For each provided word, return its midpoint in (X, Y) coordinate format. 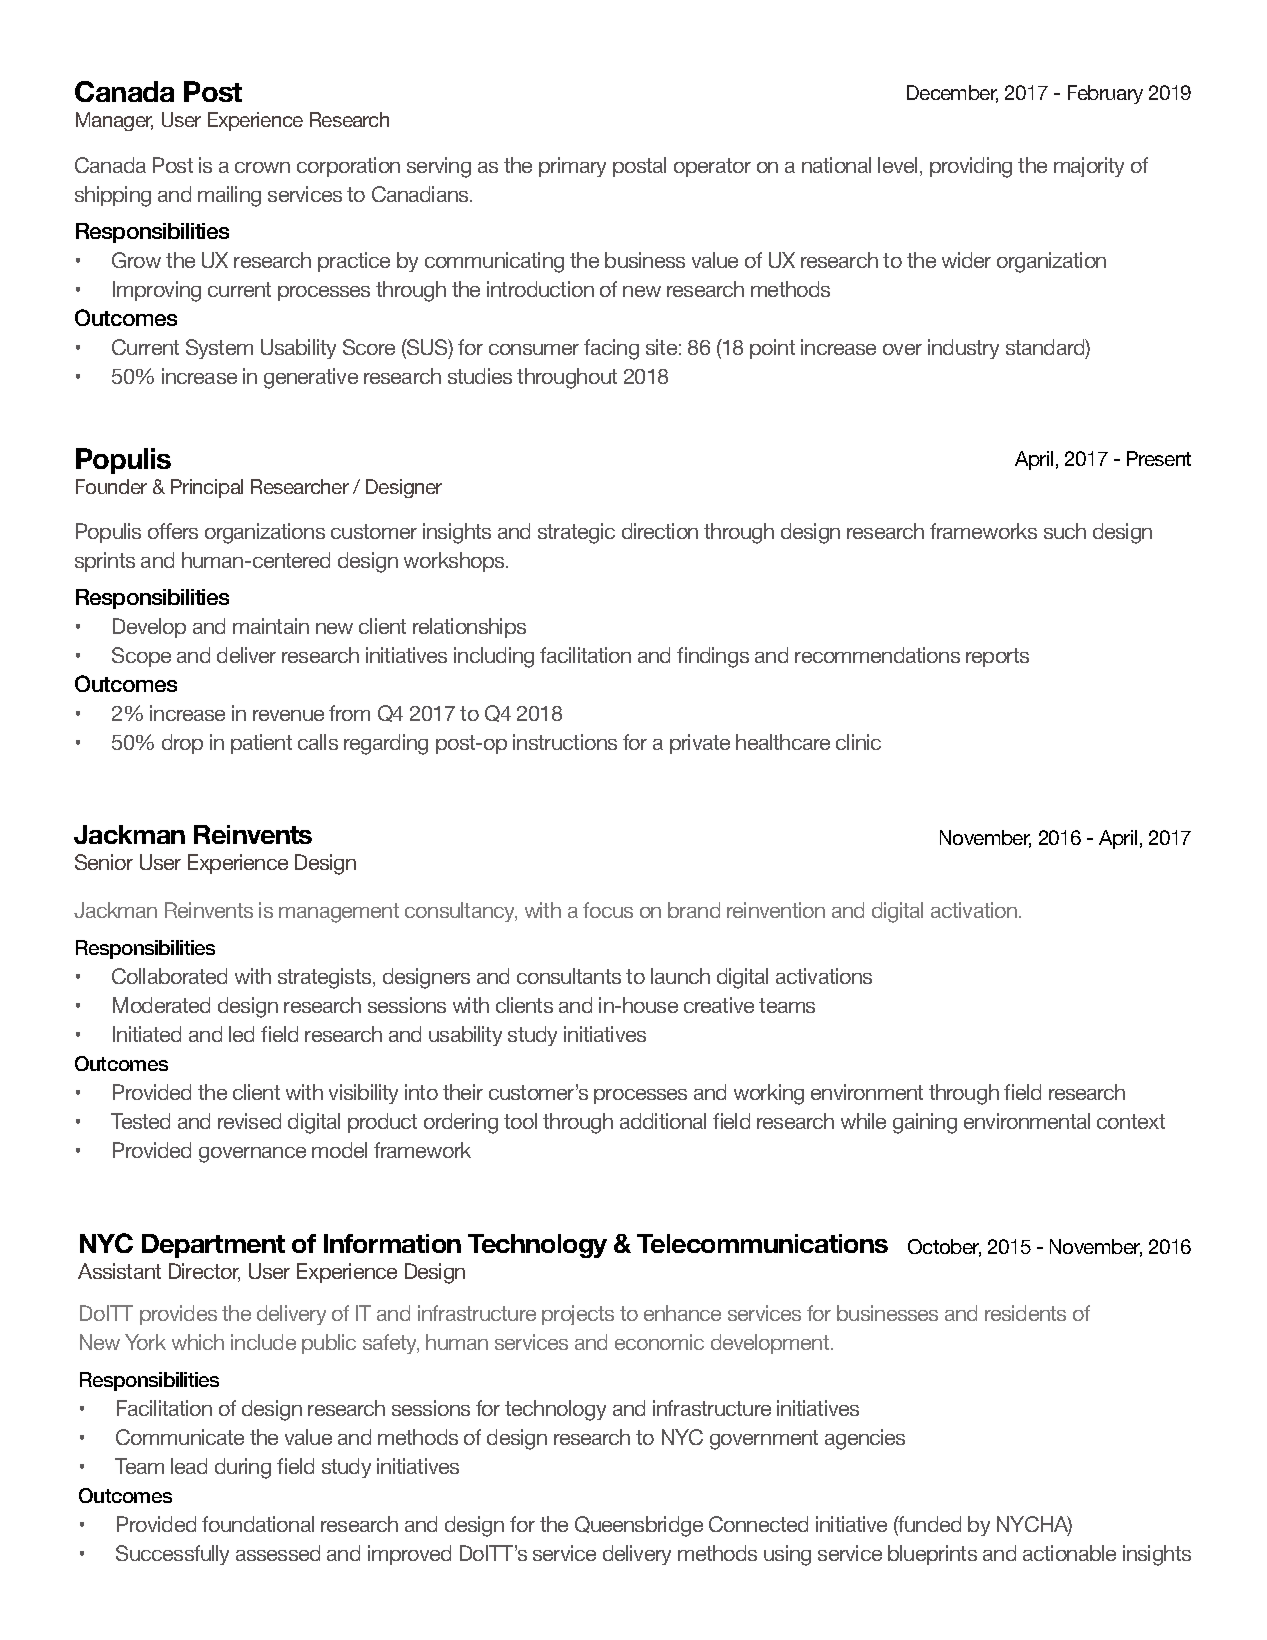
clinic (858, 742)
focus (608, 910)
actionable (1069, 1553)
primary (572, 167)
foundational (258, 1524)
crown (262, 167)
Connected (758, 1524)
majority (1089, 167)
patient (261, 744)
